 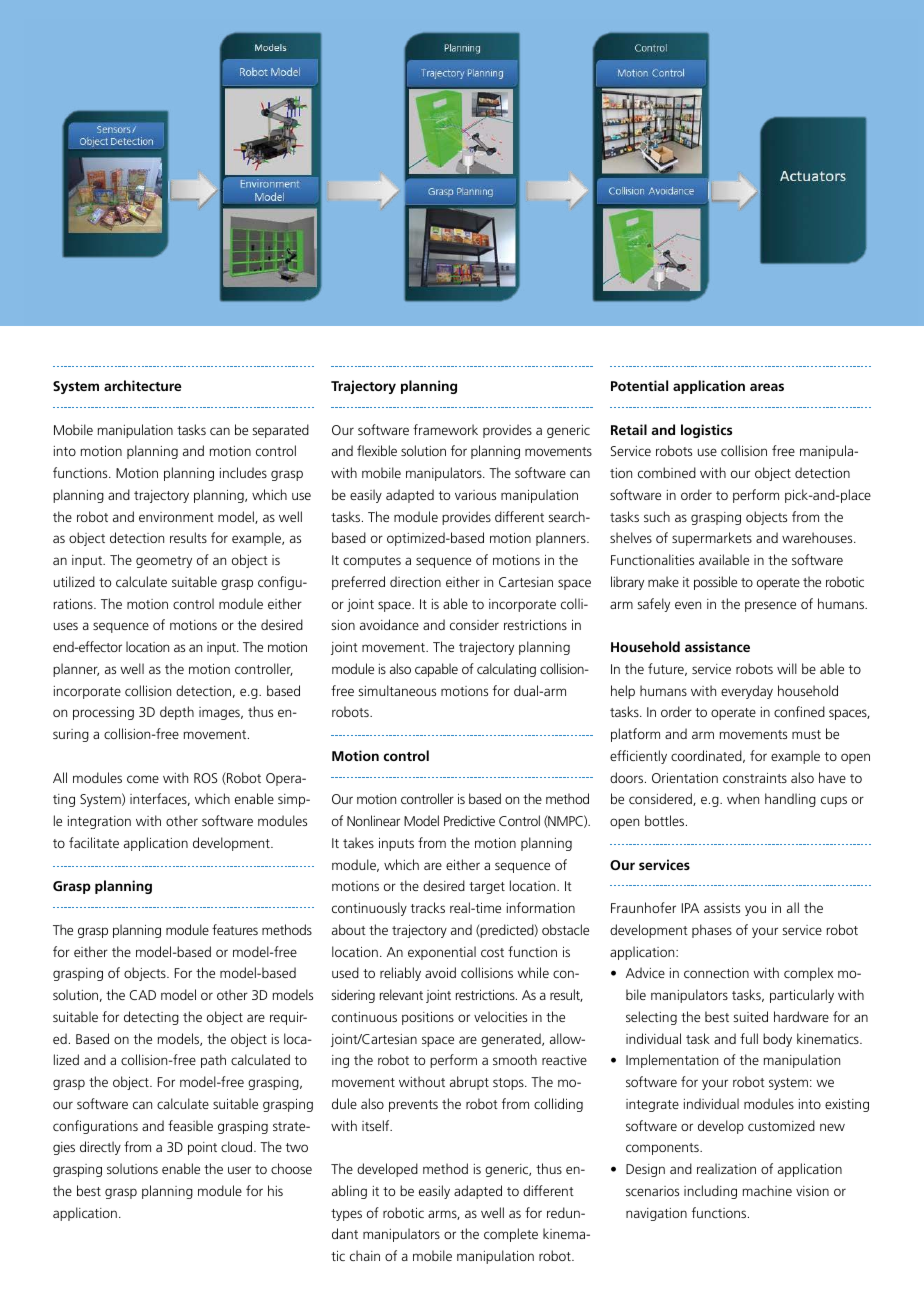 I want to click on help, so click(x=623, y=692).
